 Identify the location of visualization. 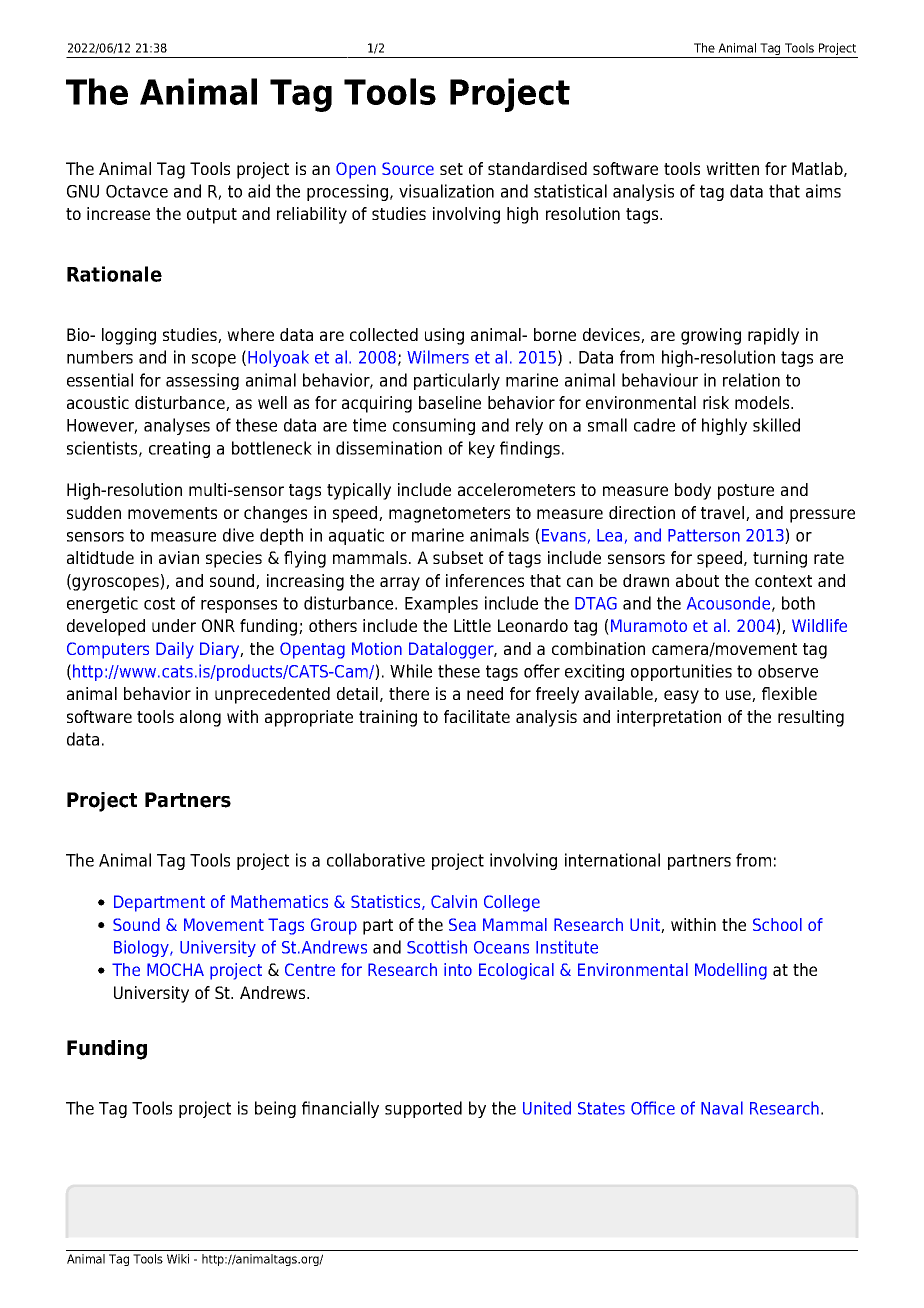
(446, 191).
